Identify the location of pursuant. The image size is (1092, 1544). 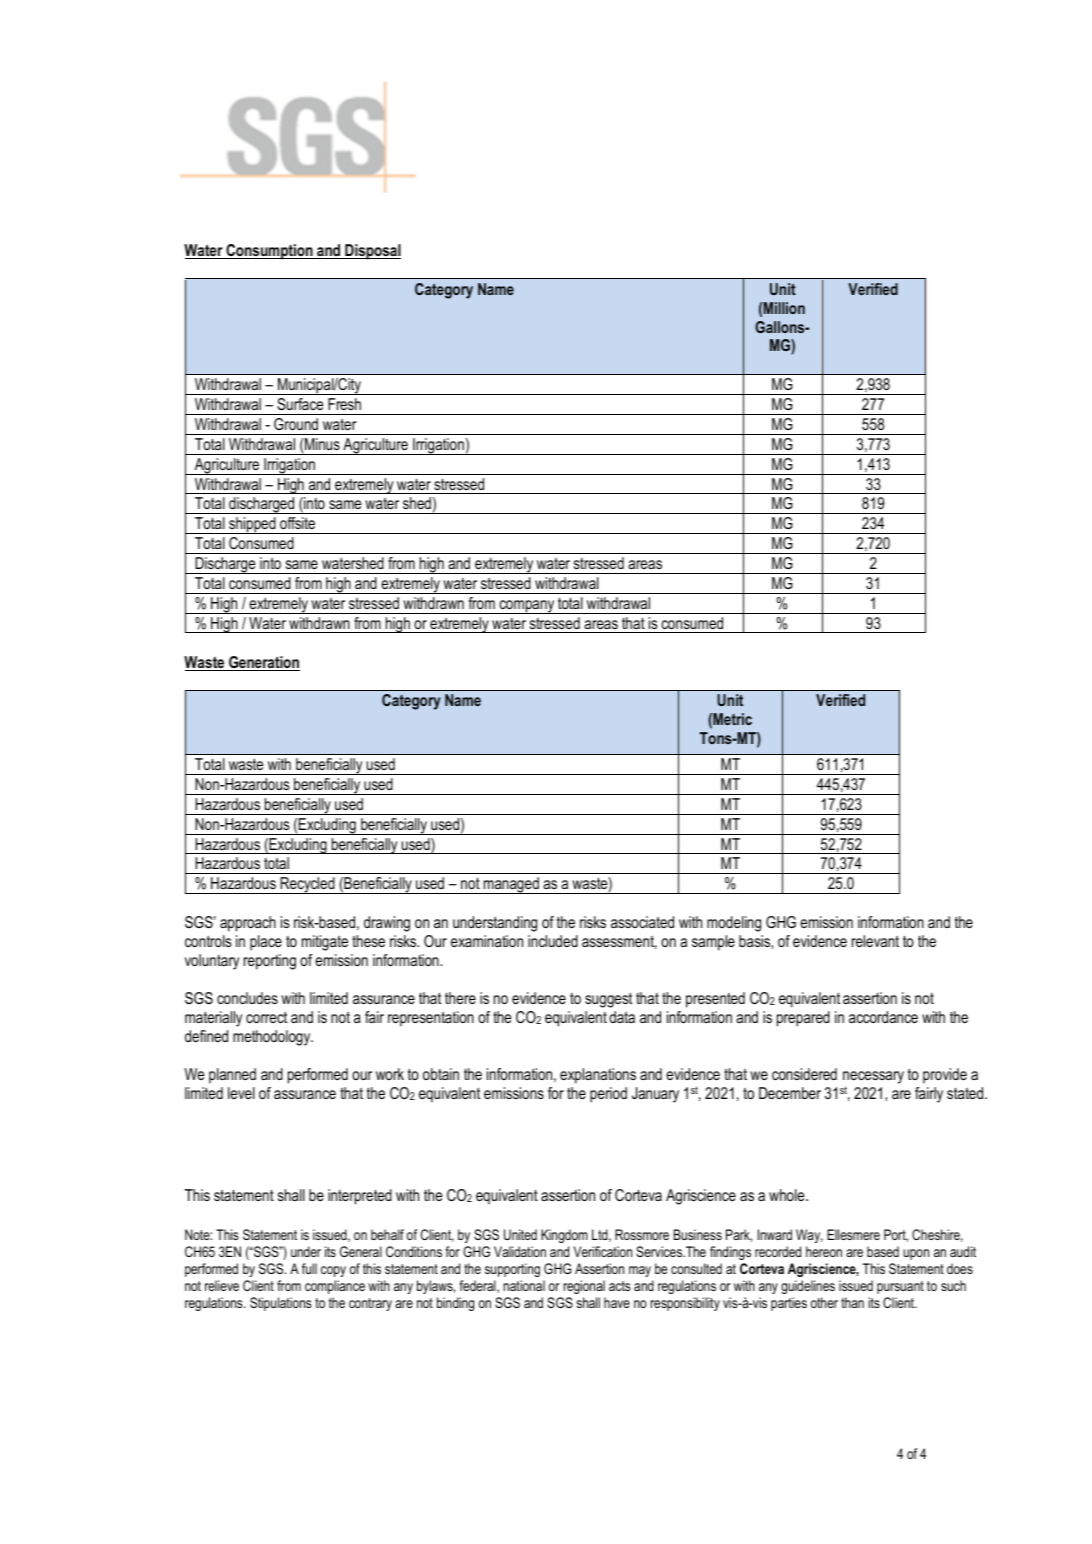
(900, 1287).
